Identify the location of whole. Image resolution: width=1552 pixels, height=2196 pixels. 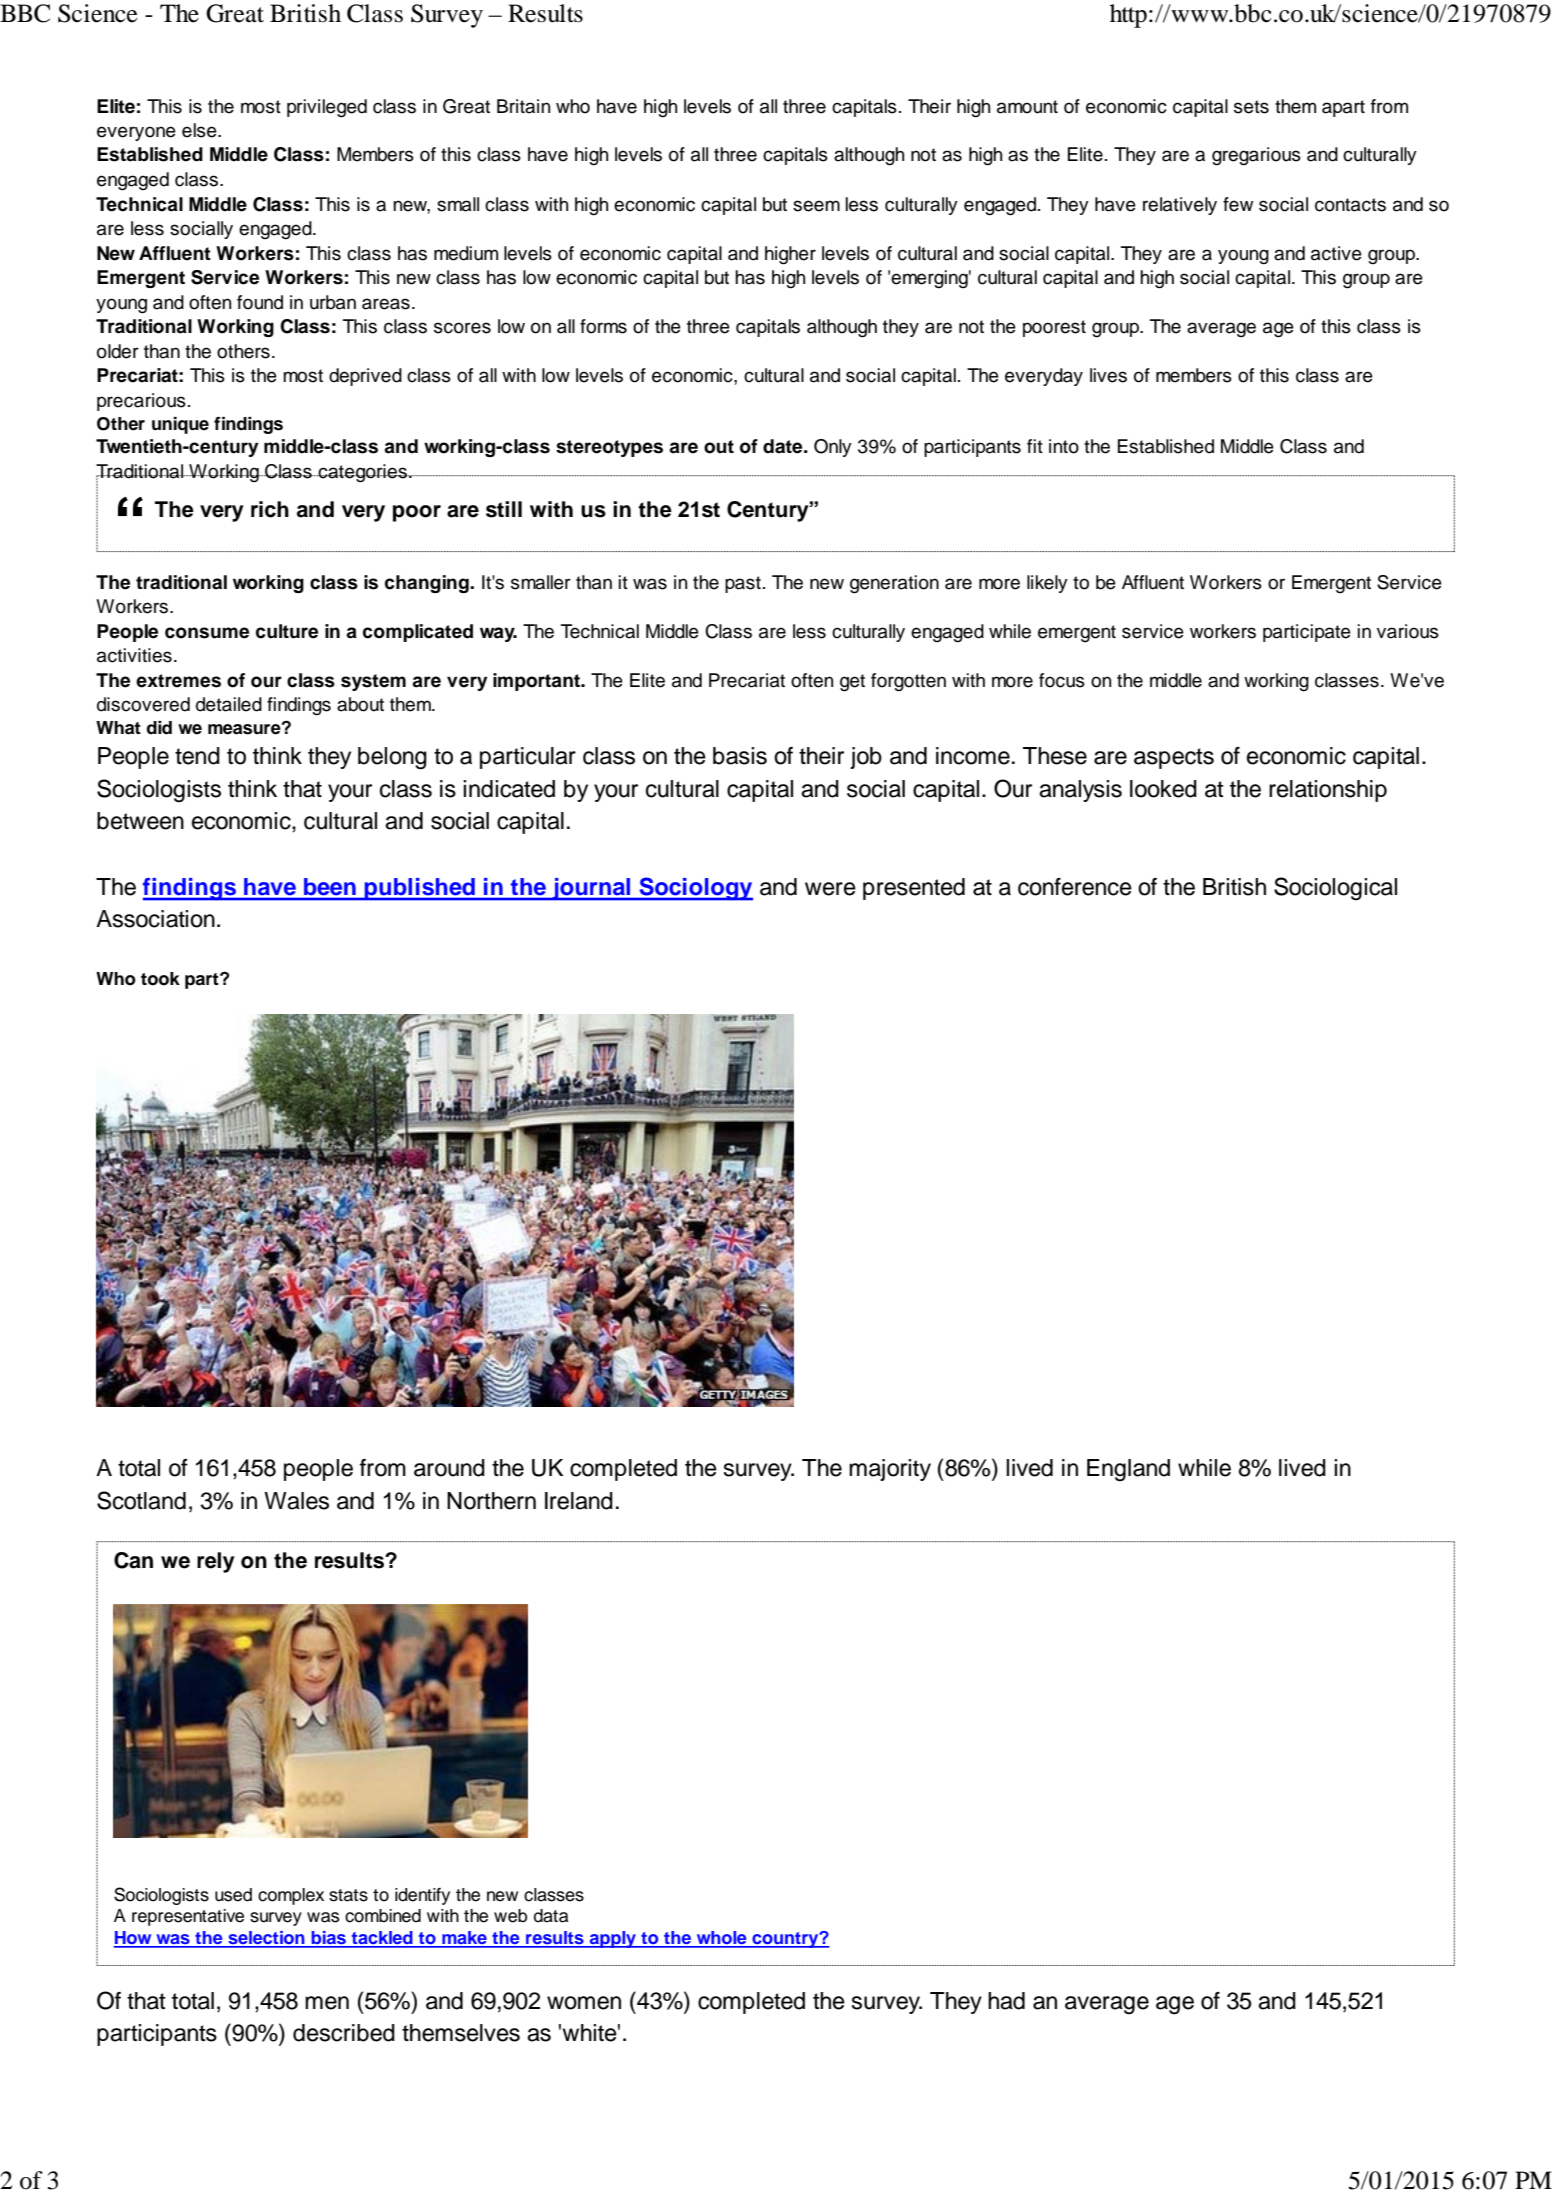
(721, 1939).
